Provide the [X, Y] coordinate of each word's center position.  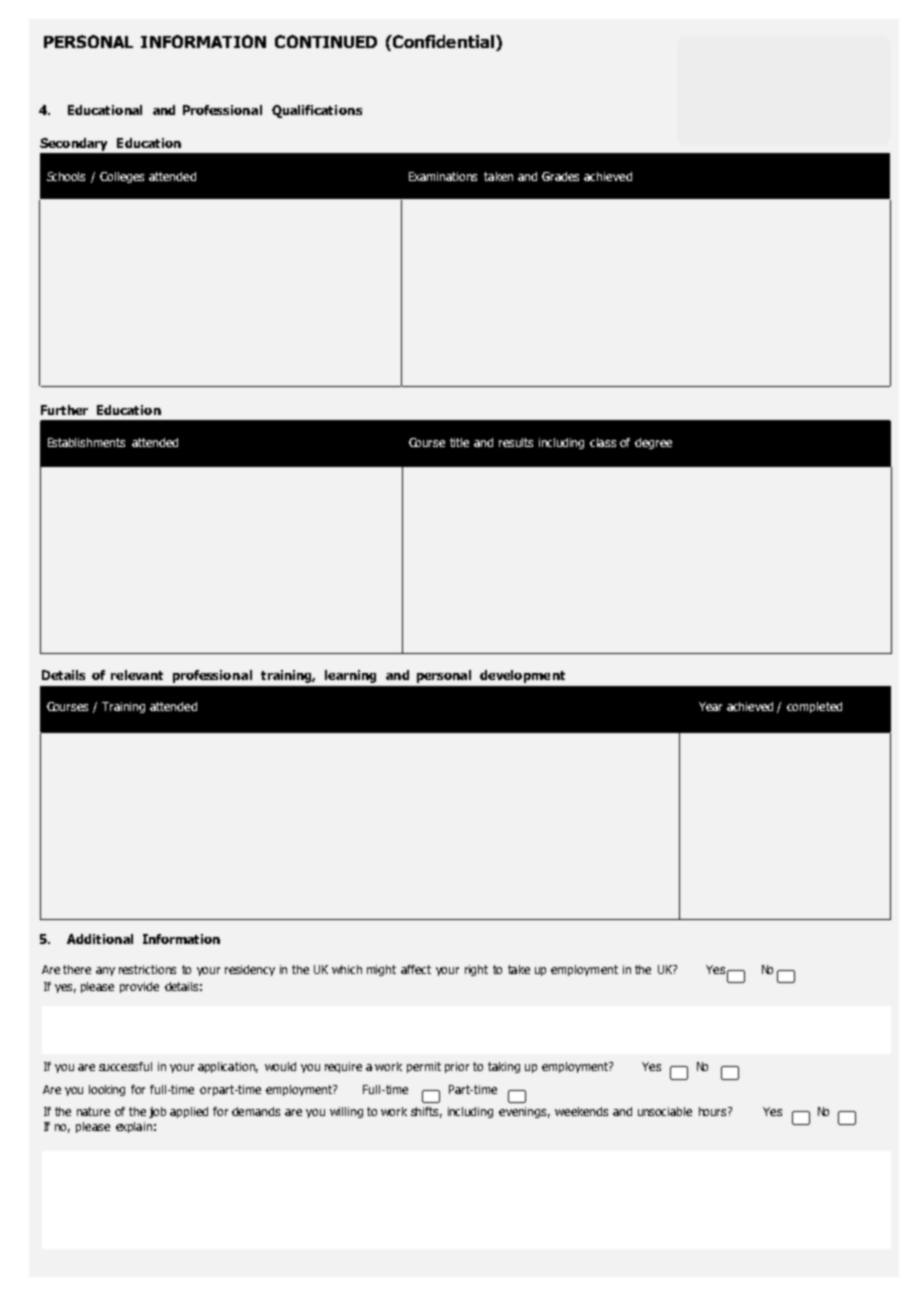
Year [710, 706]
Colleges [122, 177]
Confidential [442, 41]
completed [814, 707]
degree [653, 443]
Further [64, 410]
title [459, 442]
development [522, 676]
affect [416, 969]
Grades [560, 176]
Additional [100, 939]
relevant [137, 675]
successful [125, 1066]
